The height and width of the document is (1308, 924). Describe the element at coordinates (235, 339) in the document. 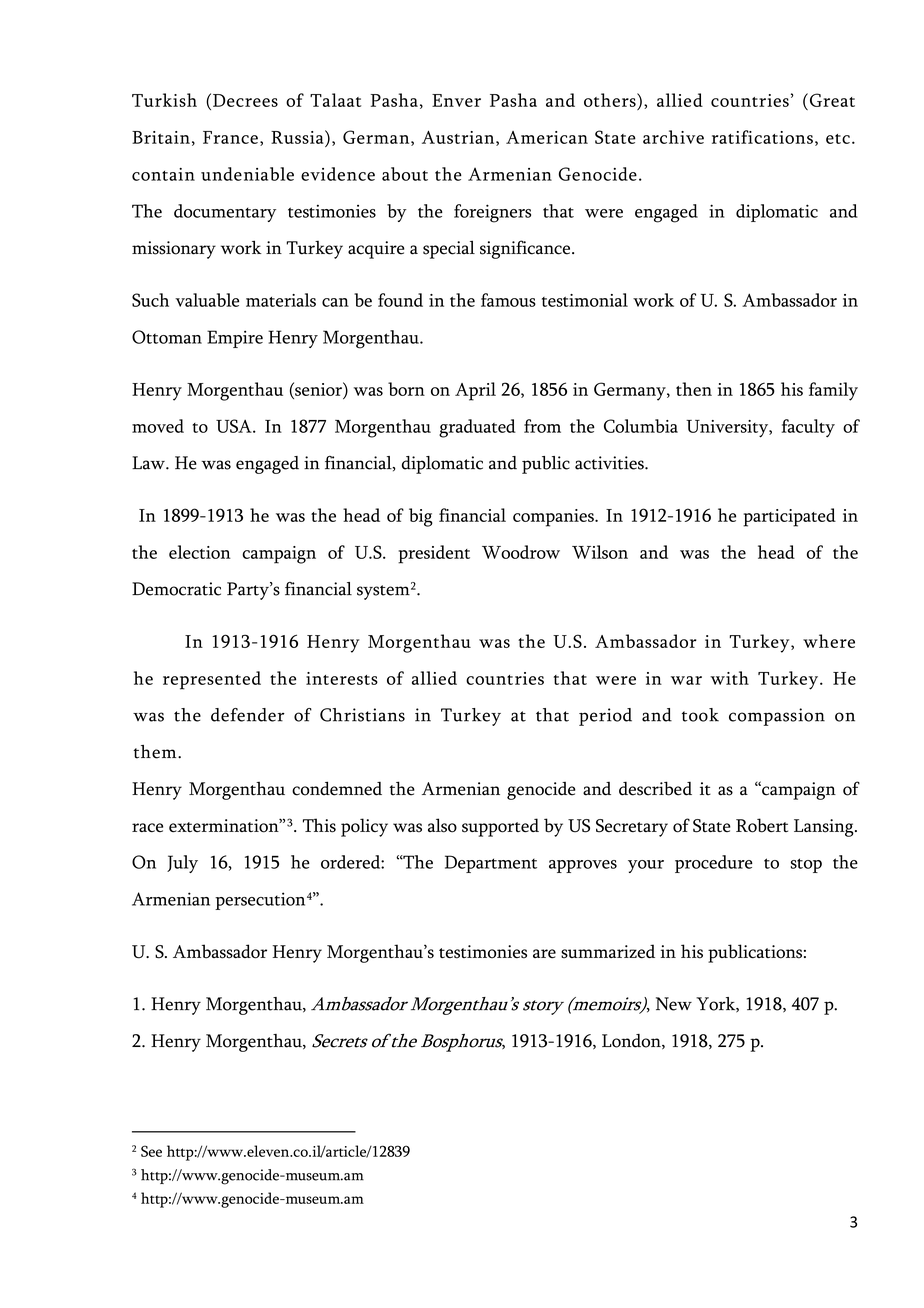

I see `Empire` at that location.
